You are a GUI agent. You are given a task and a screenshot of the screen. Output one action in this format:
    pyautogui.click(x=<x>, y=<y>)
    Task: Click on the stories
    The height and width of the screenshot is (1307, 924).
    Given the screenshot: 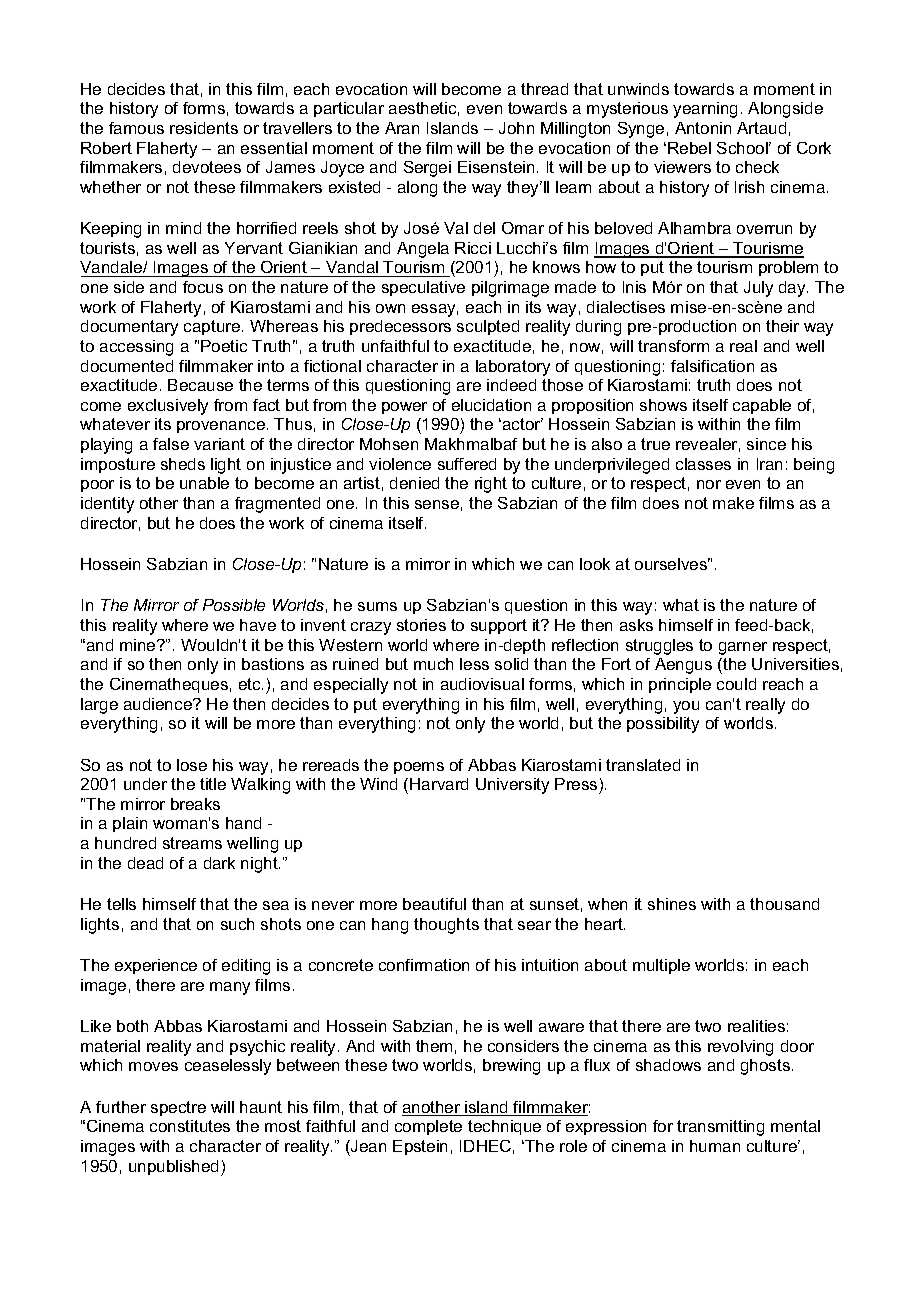 What is the action you would take?
    pyautogui.click(x=421, y=625)
